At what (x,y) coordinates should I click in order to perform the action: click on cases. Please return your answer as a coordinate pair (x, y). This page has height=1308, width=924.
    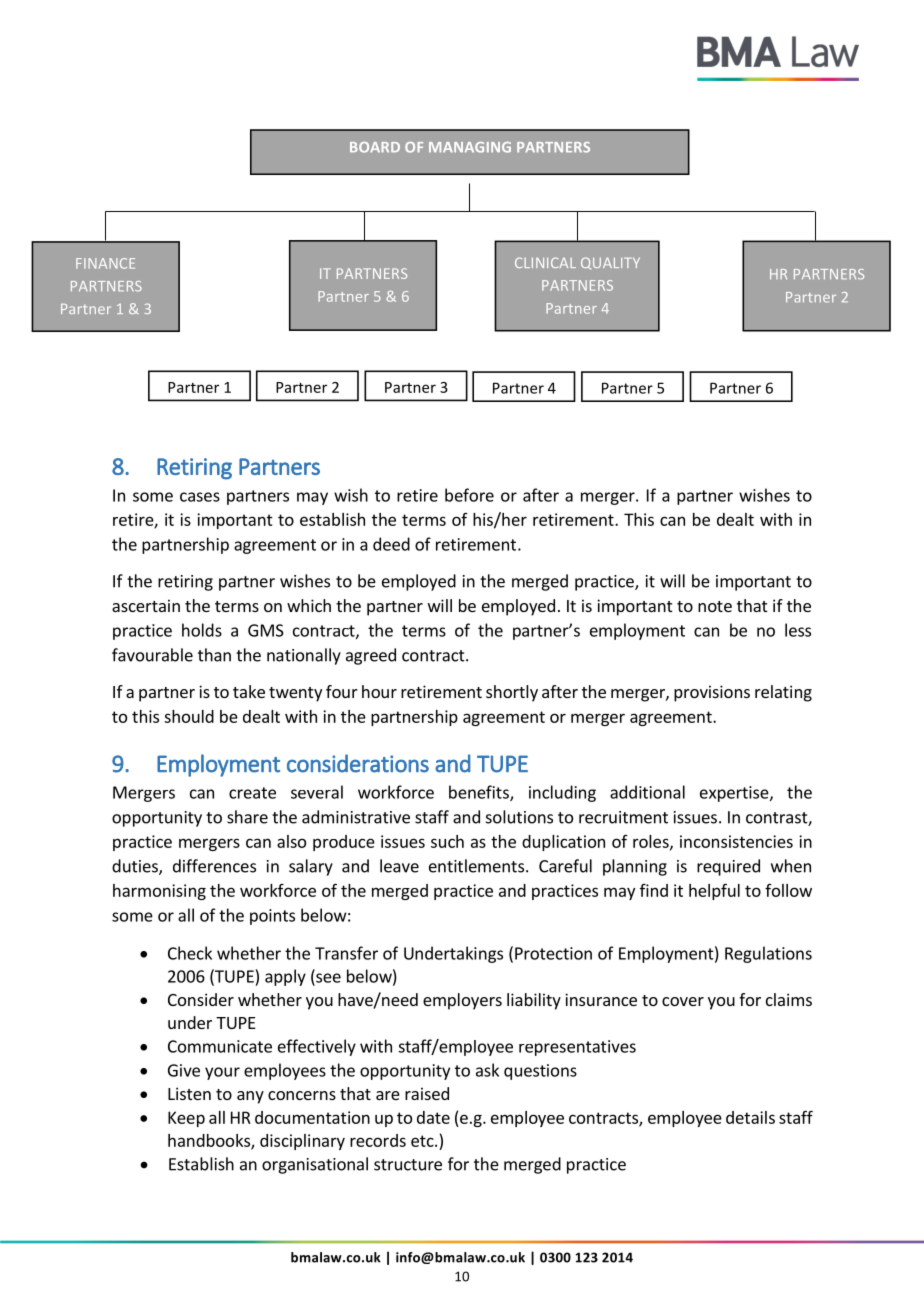
    Looking at the image, I should click on (200, 497).
